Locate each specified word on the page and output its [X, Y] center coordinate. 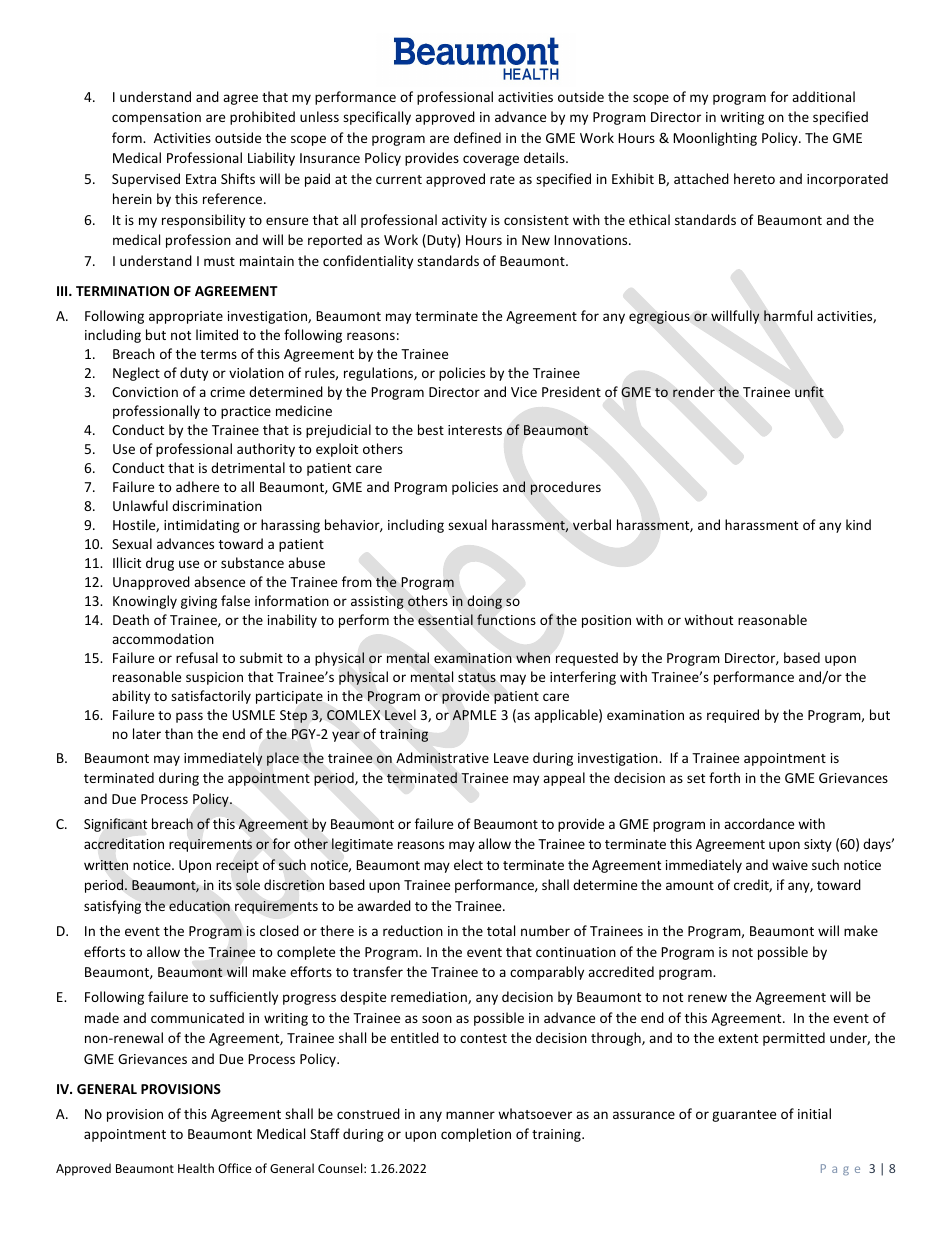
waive [790, 865]
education [199, 905]
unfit [809, 391]
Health [196, 1168]
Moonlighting [715, 139]
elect [468, 864]
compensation [156, 118]
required [733, 716]
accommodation [163, 638]
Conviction [145, 392]
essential [445, 620]
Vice [524, 392]
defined [477, 137]
